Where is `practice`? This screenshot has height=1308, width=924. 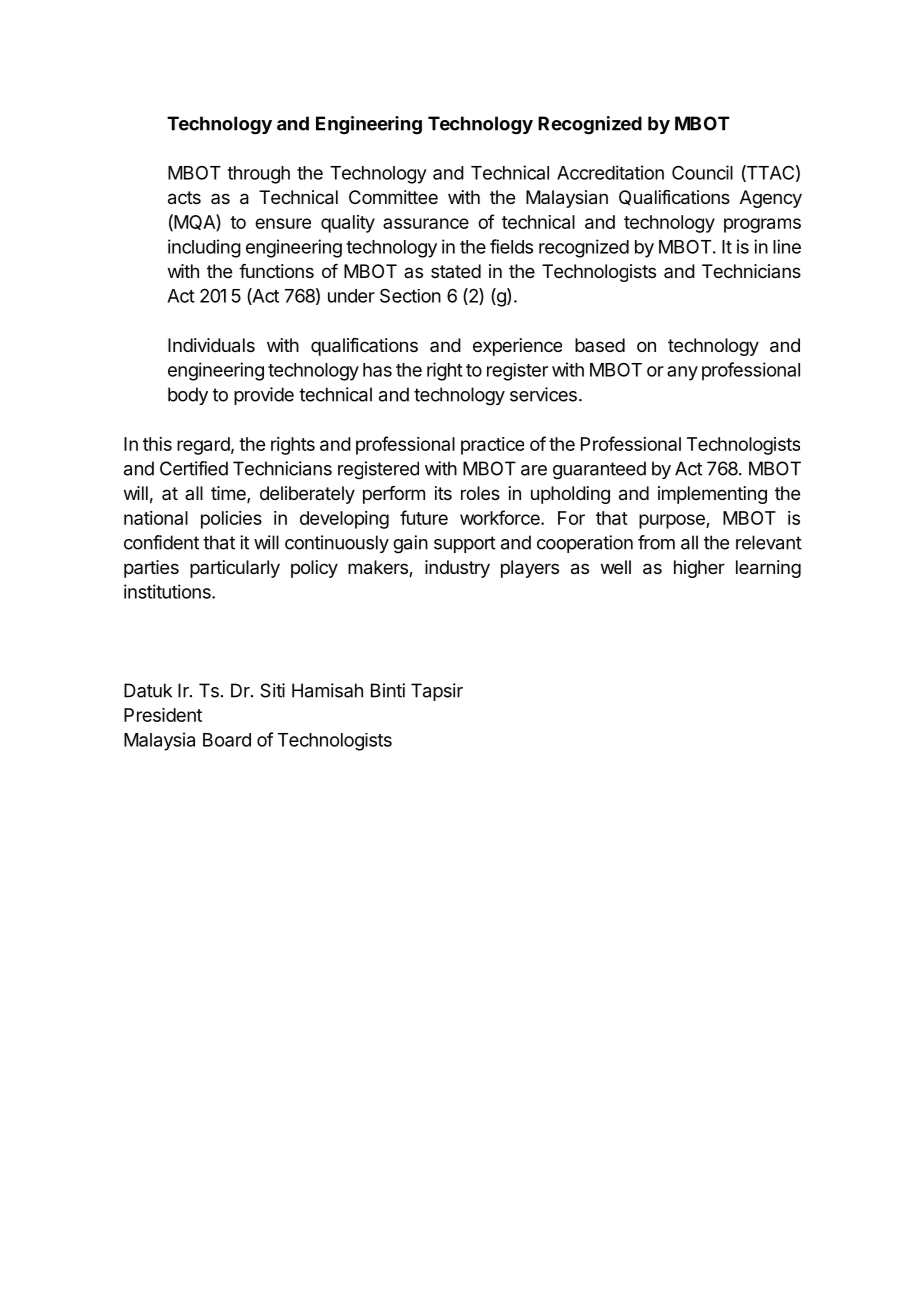
practice is located at coordinates (492, 446).
